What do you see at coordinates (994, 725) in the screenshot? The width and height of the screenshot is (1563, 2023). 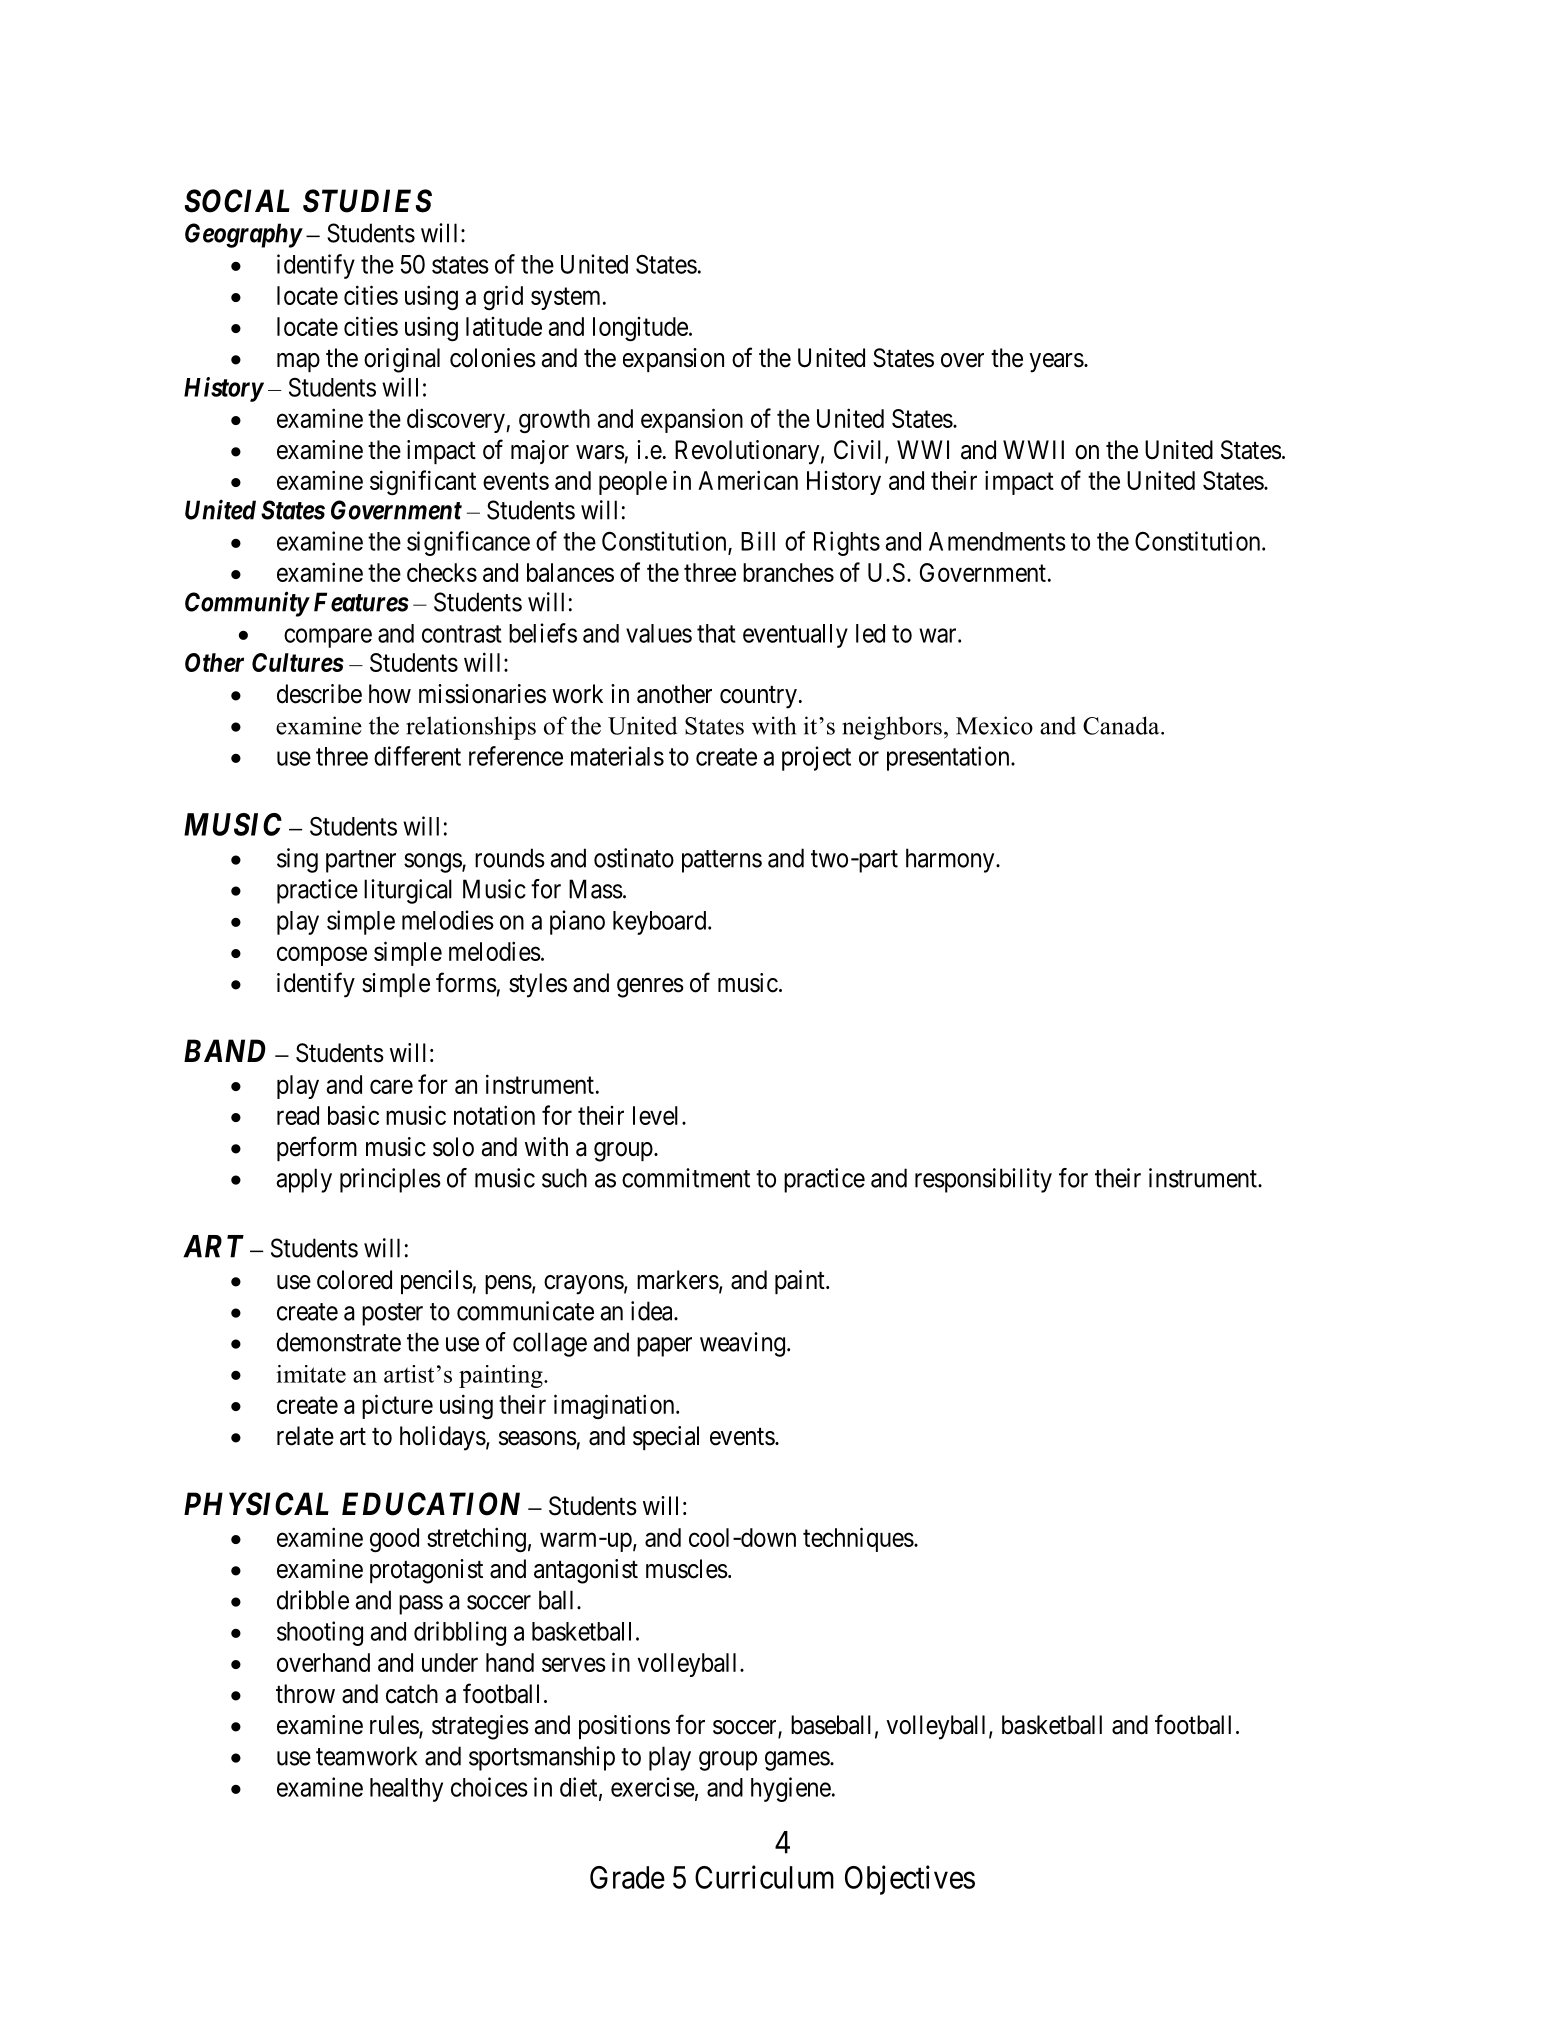 I see `Mexico` at bounding box center [994, 725].
